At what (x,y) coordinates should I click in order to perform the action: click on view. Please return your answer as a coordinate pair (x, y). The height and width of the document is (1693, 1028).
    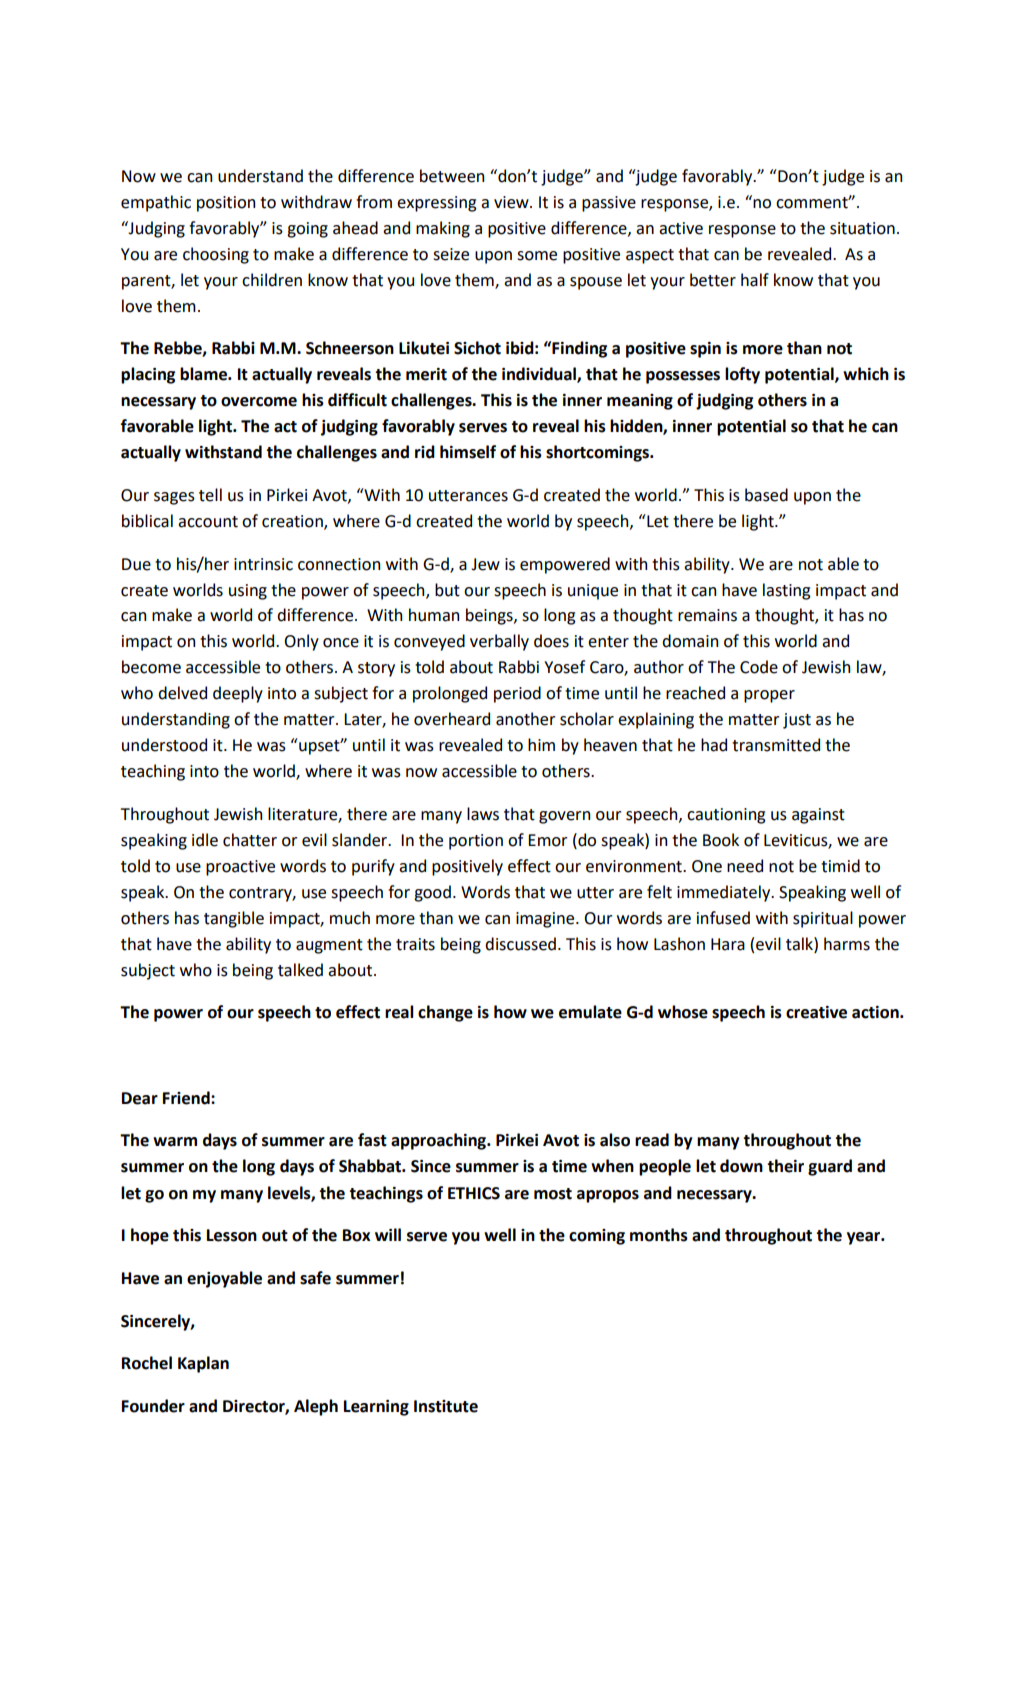
    Looking at the image, I should click on (512, 202).
